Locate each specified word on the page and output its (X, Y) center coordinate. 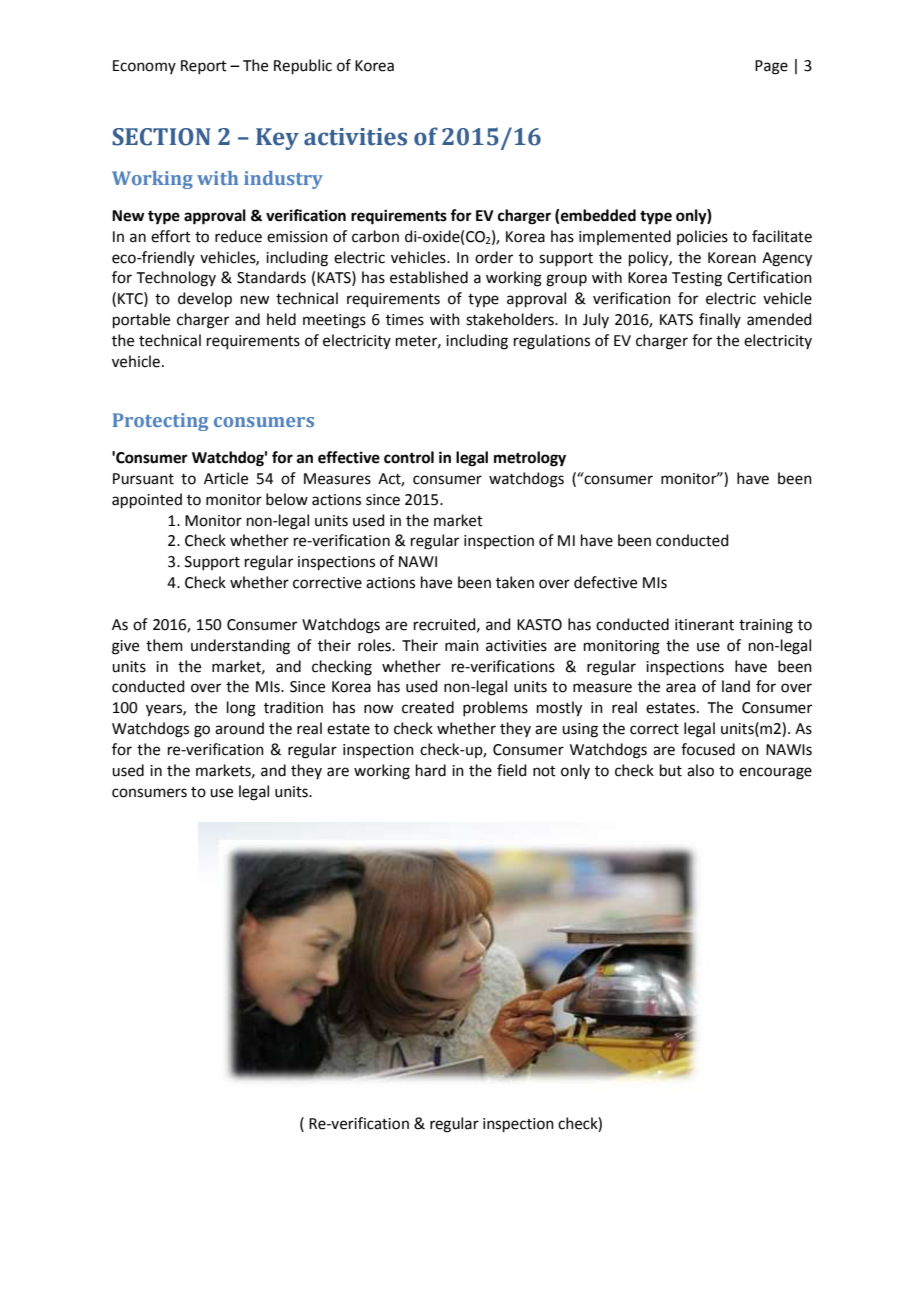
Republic (303, 66)
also (700, 770)
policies (702, 237)
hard (431, 770)
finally (720, 320)
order (494, 257)
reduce (238, 236)
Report (204, 67)
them (164, 645)
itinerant (704, 625)
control (409, 457)
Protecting (160, 422)
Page (771, 67)
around (239, 728)
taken (515, 582)
